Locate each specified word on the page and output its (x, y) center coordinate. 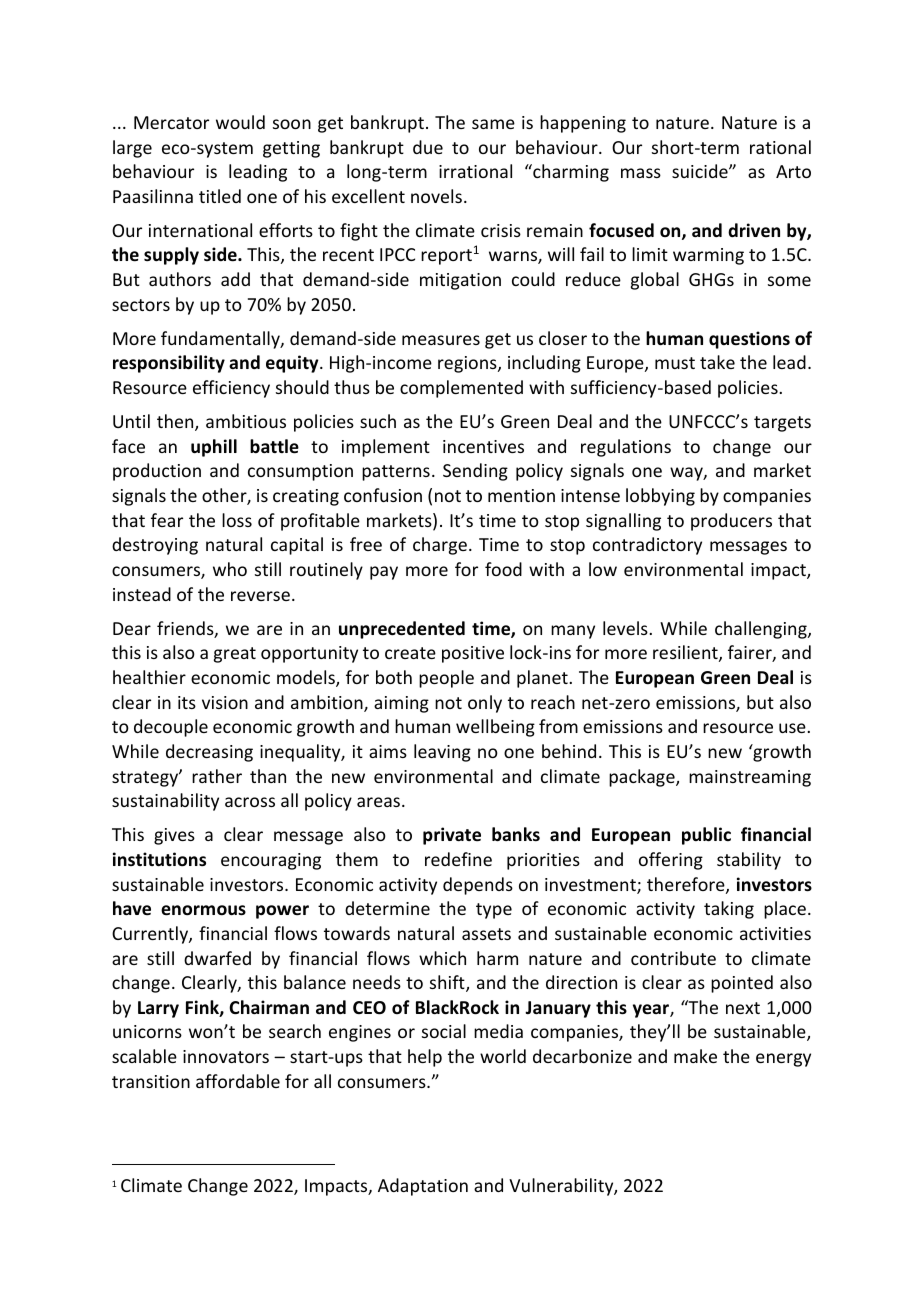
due (428, 147)
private (452, 836)
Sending (475, 472)
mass (641, 173)
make (695, 1056)
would (240, 122)
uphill (214, 448)
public (706, 836)
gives (174, 836)
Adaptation (423, 1187)
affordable (238, 1081)
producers (731, 522)
